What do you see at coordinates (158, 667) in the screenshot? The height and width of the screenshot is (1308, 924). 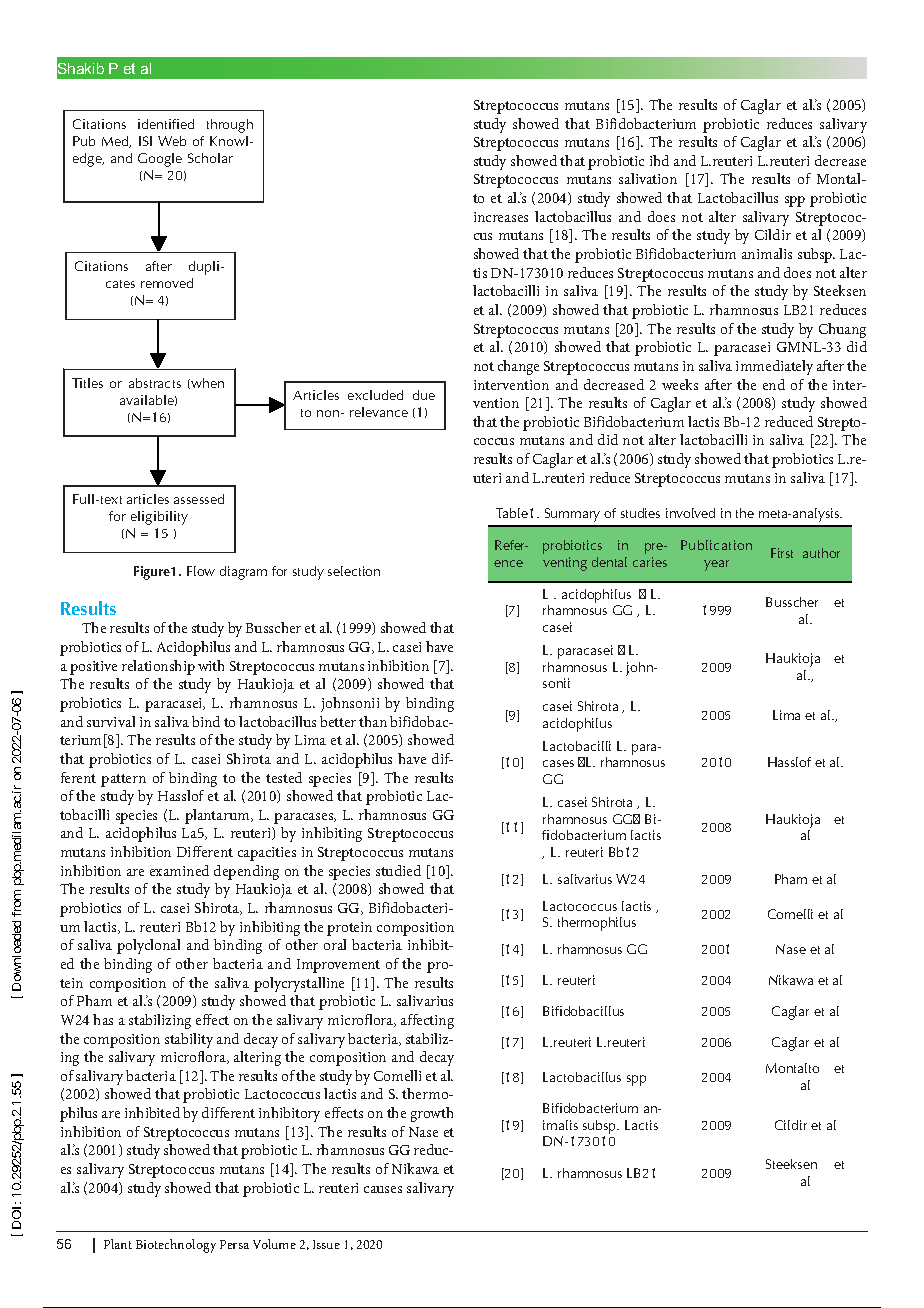 I see `relationship` at bounding box center [158, 667].
